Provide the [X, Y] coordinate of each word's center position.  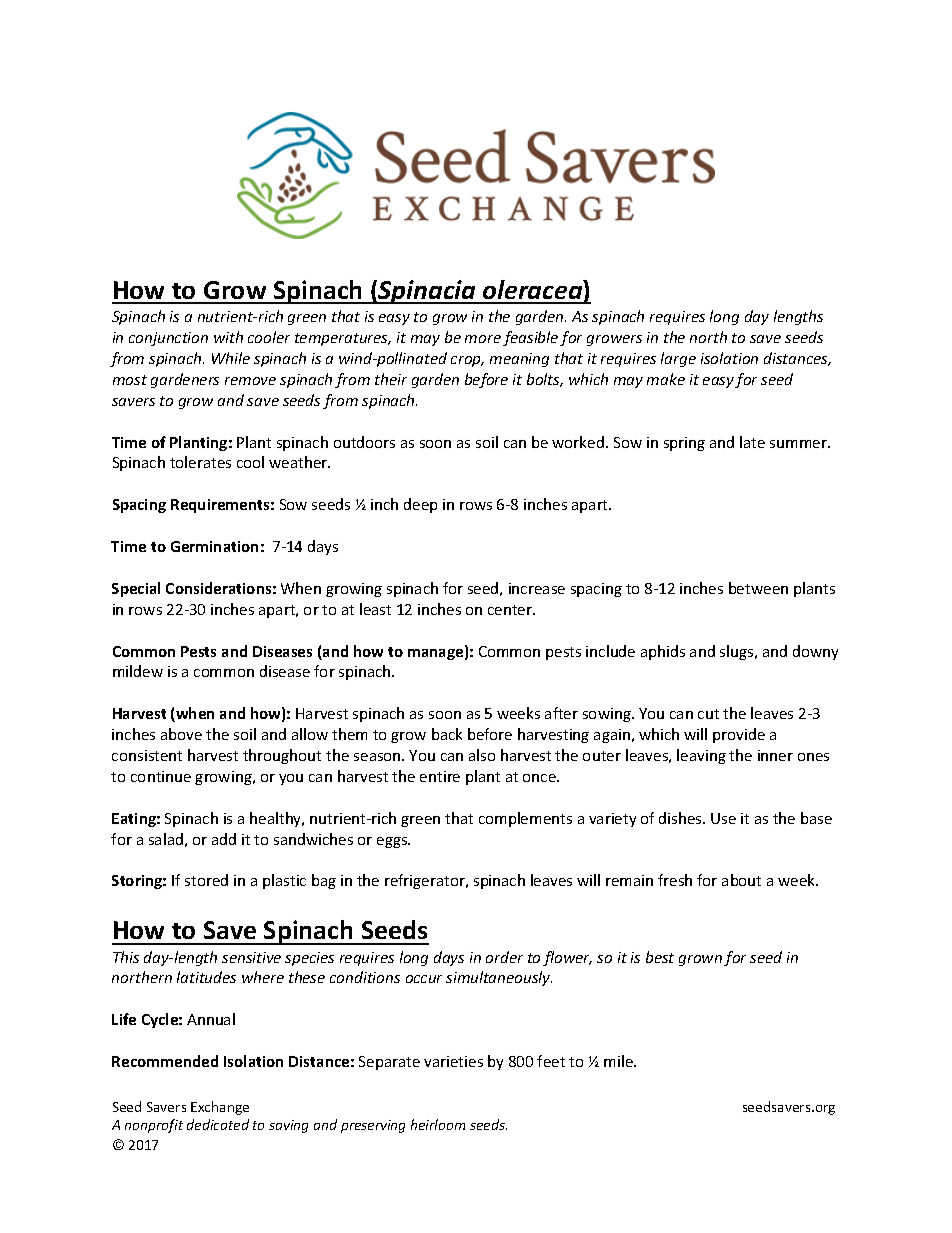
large [678, 359]
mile [619, 1061]
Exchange [220, 1108]
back [447, 734]
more [483, 339]
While [231, 358]
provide [739, 735]
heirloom [438, 1124]
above [181, 734]
